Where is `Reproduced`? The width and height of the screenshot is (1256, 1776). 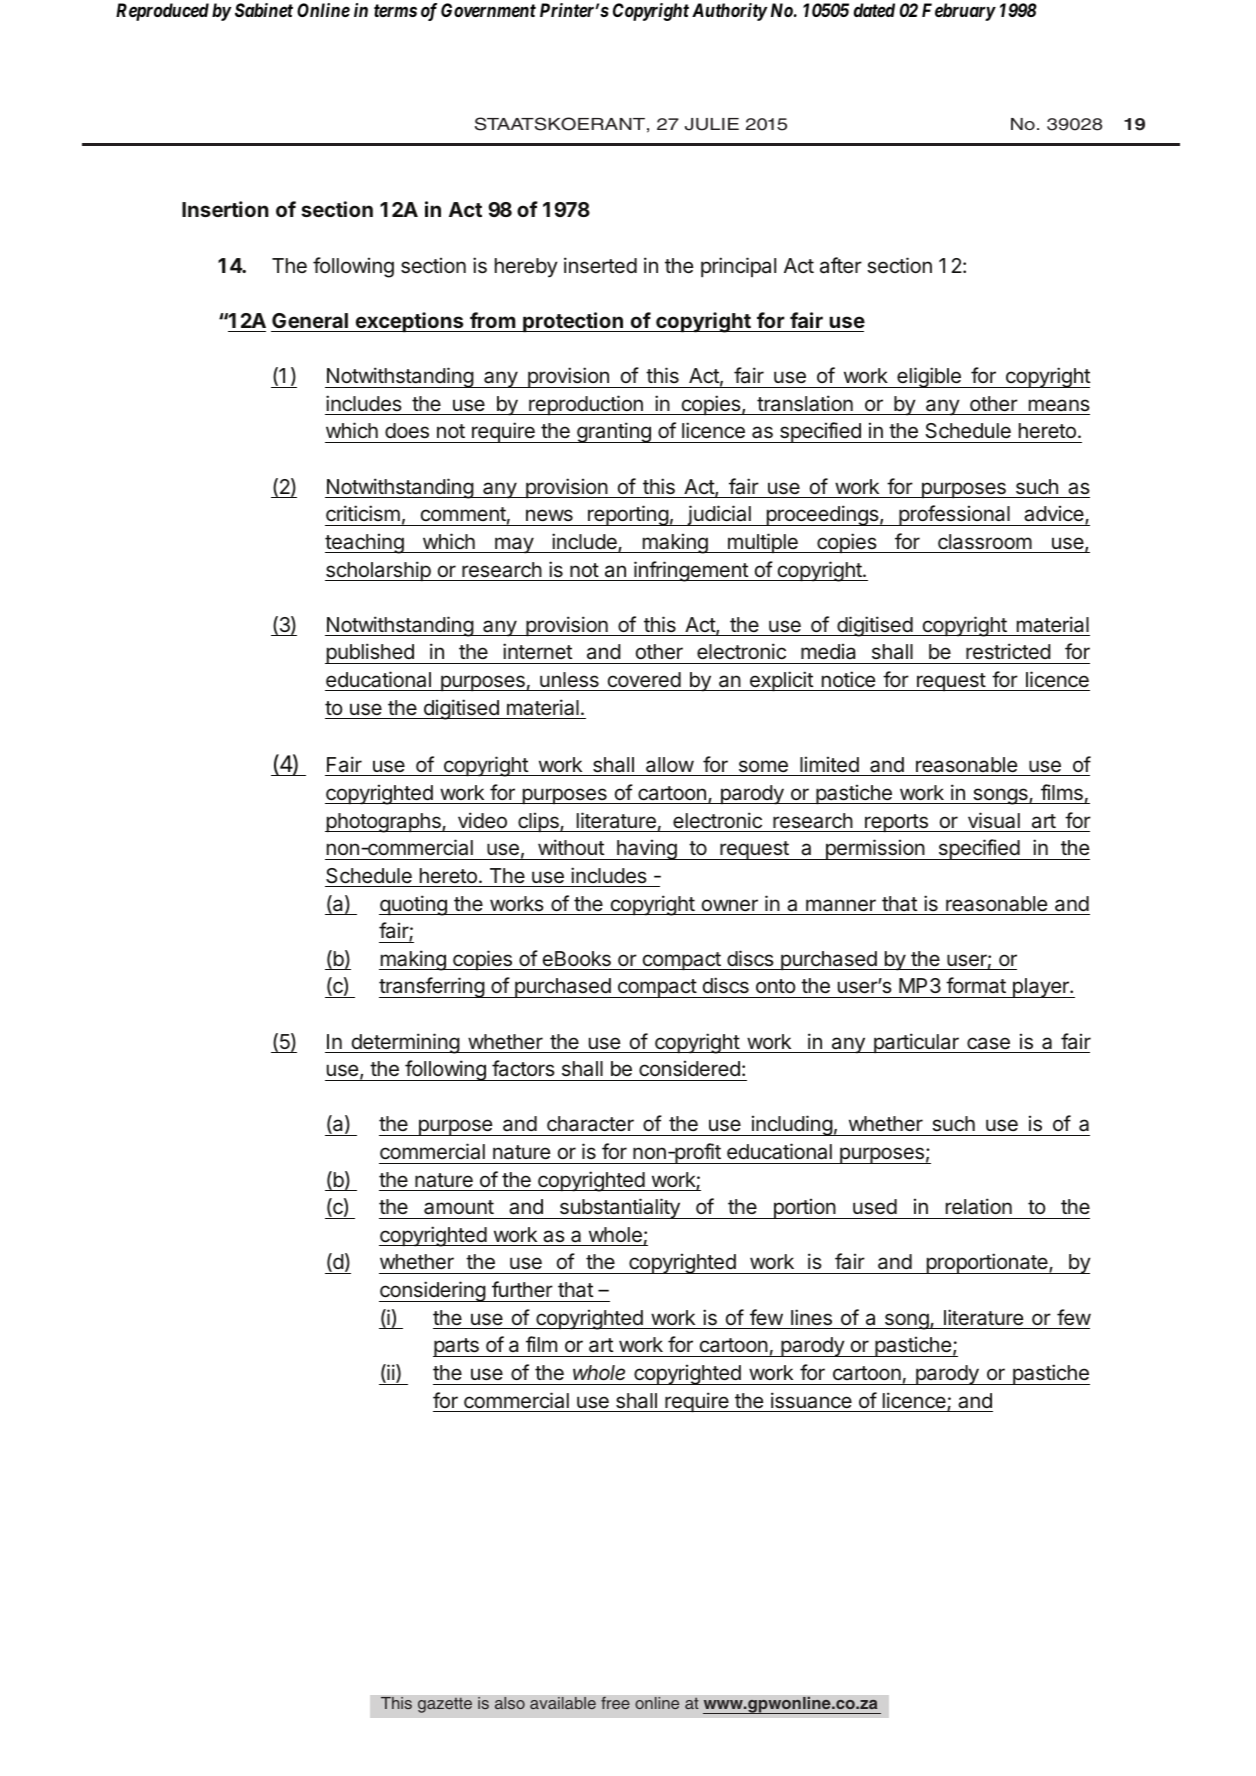
Reproduced is located at coordinates (162, 12).
